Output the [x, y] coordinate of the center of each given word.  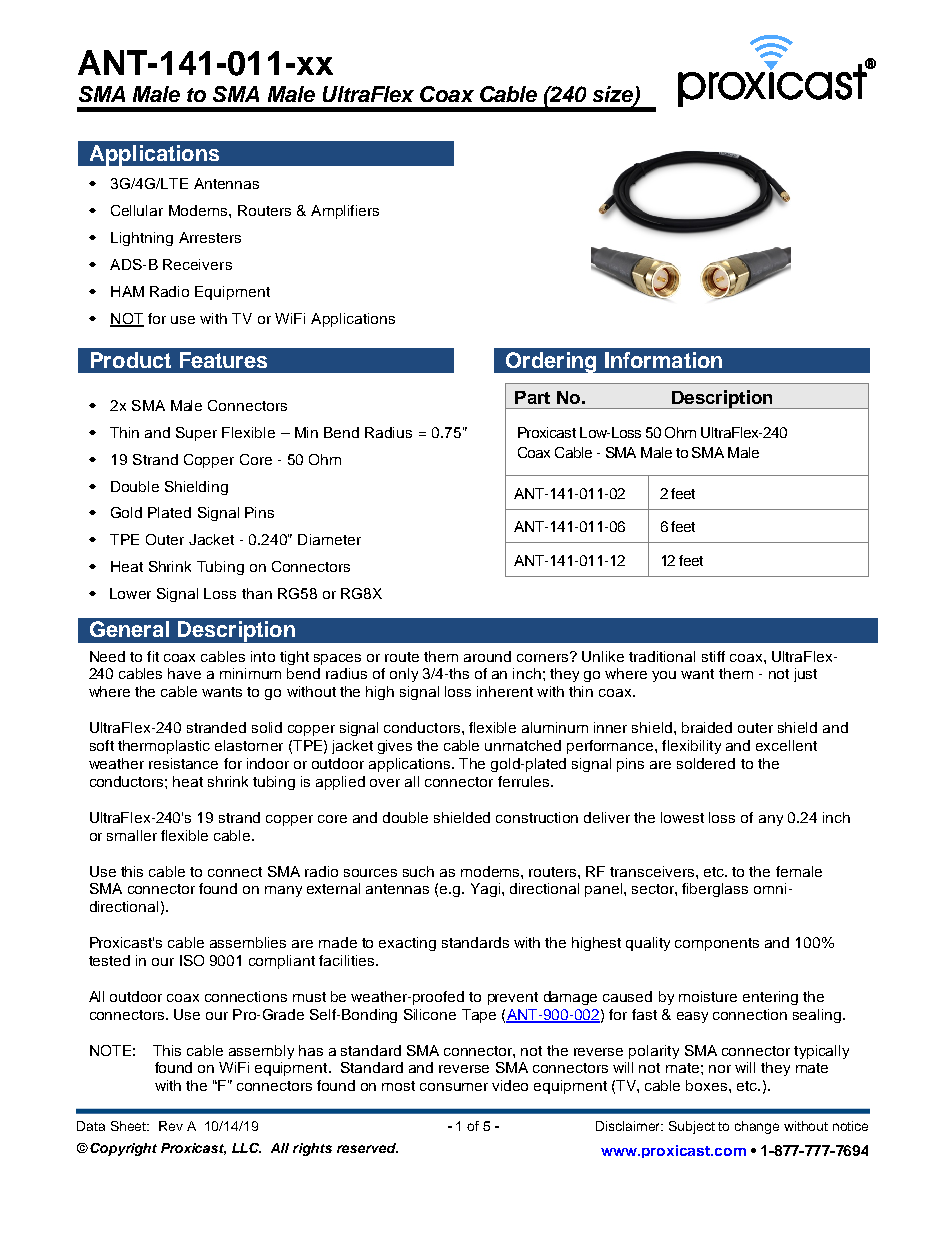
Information [663, 360]
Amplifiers [345, 212]
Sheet [129, 1126]
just [805, 675]
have [184, 673]
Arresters [210, 237]
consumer [454, 1087]
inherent [505, 691]
